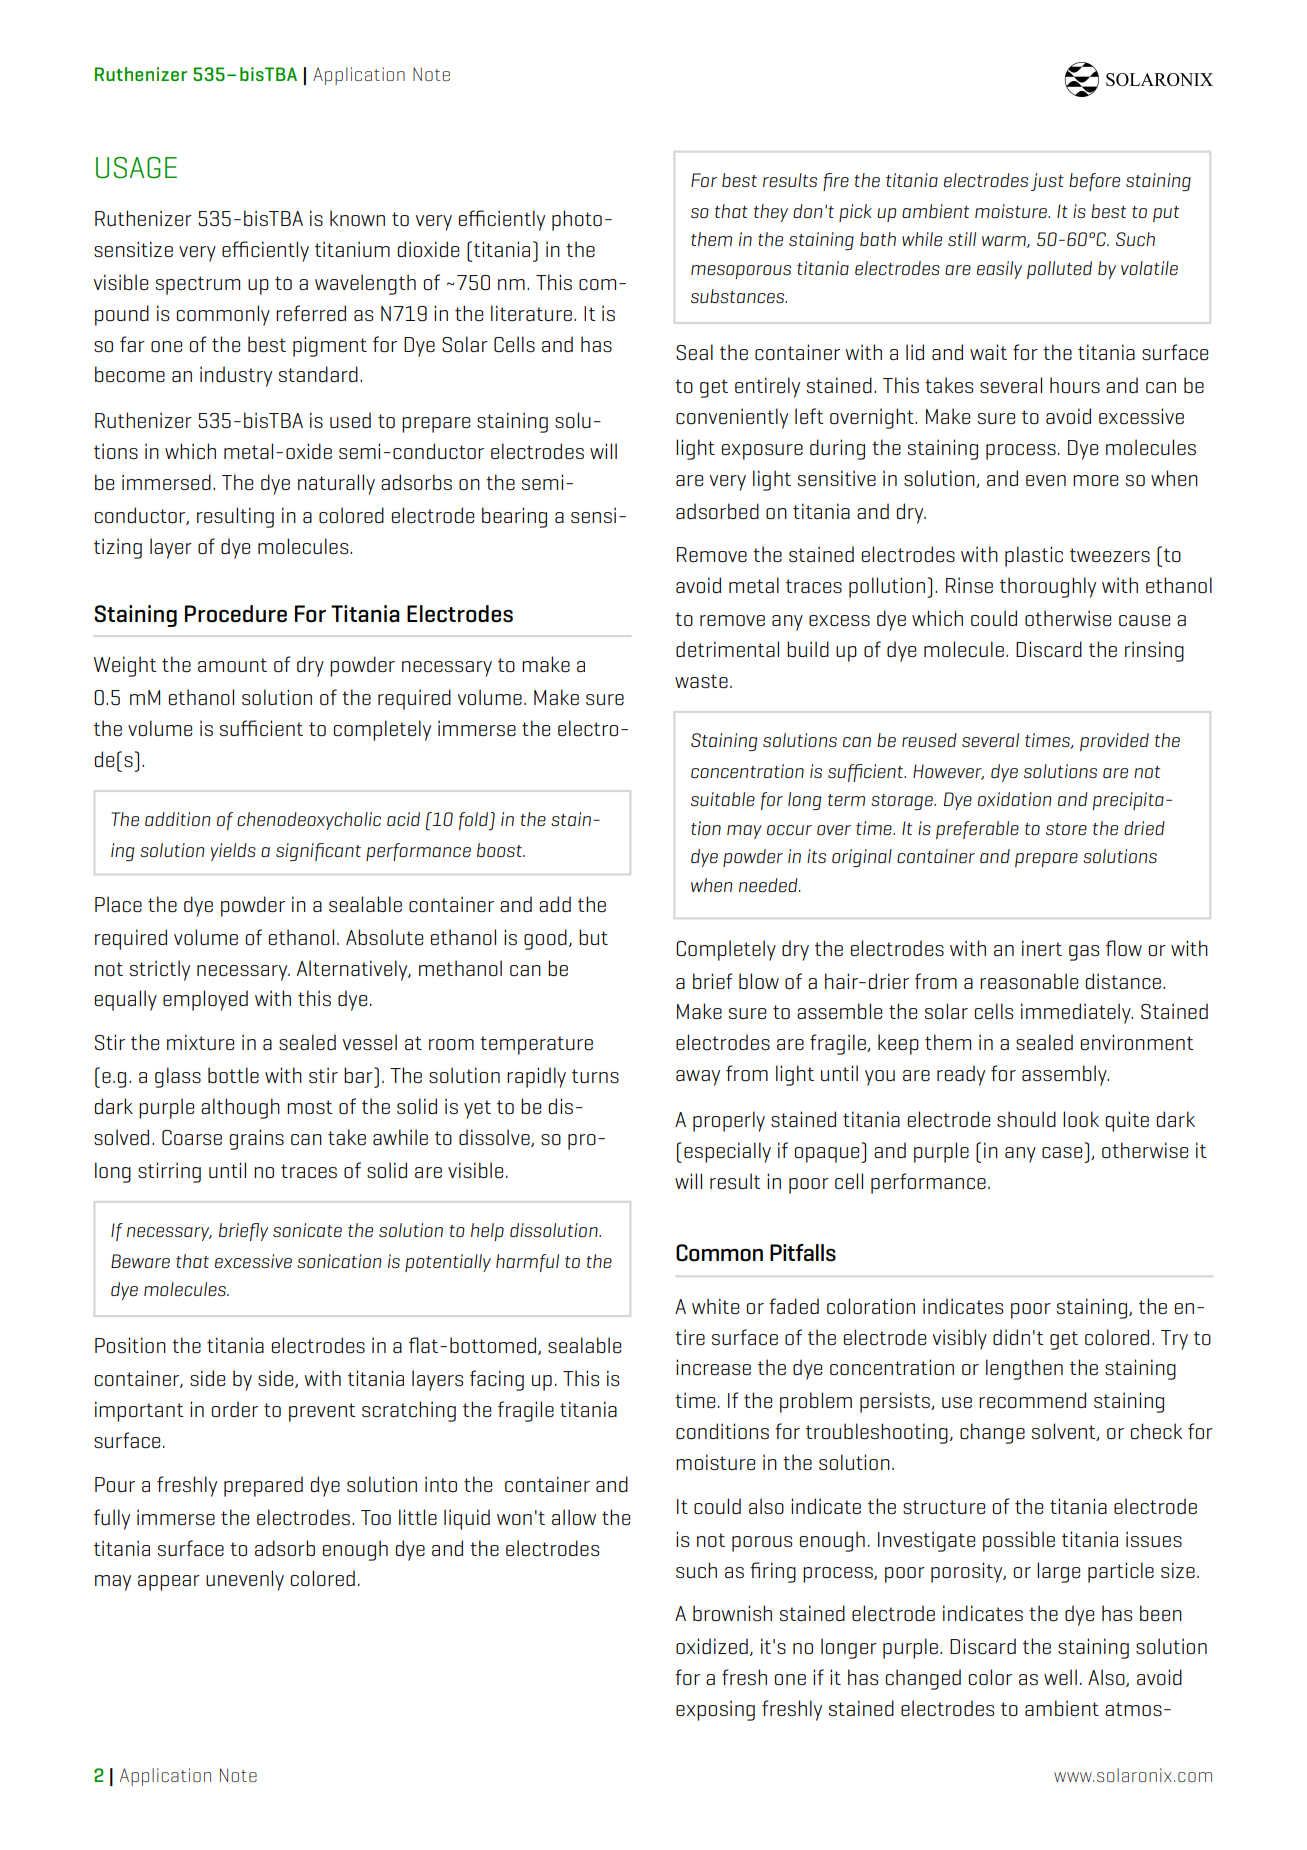  What do you see at coordinates (1042, 948) in the screenshot?
I see `inert` at bounding box center [1042, 948].
